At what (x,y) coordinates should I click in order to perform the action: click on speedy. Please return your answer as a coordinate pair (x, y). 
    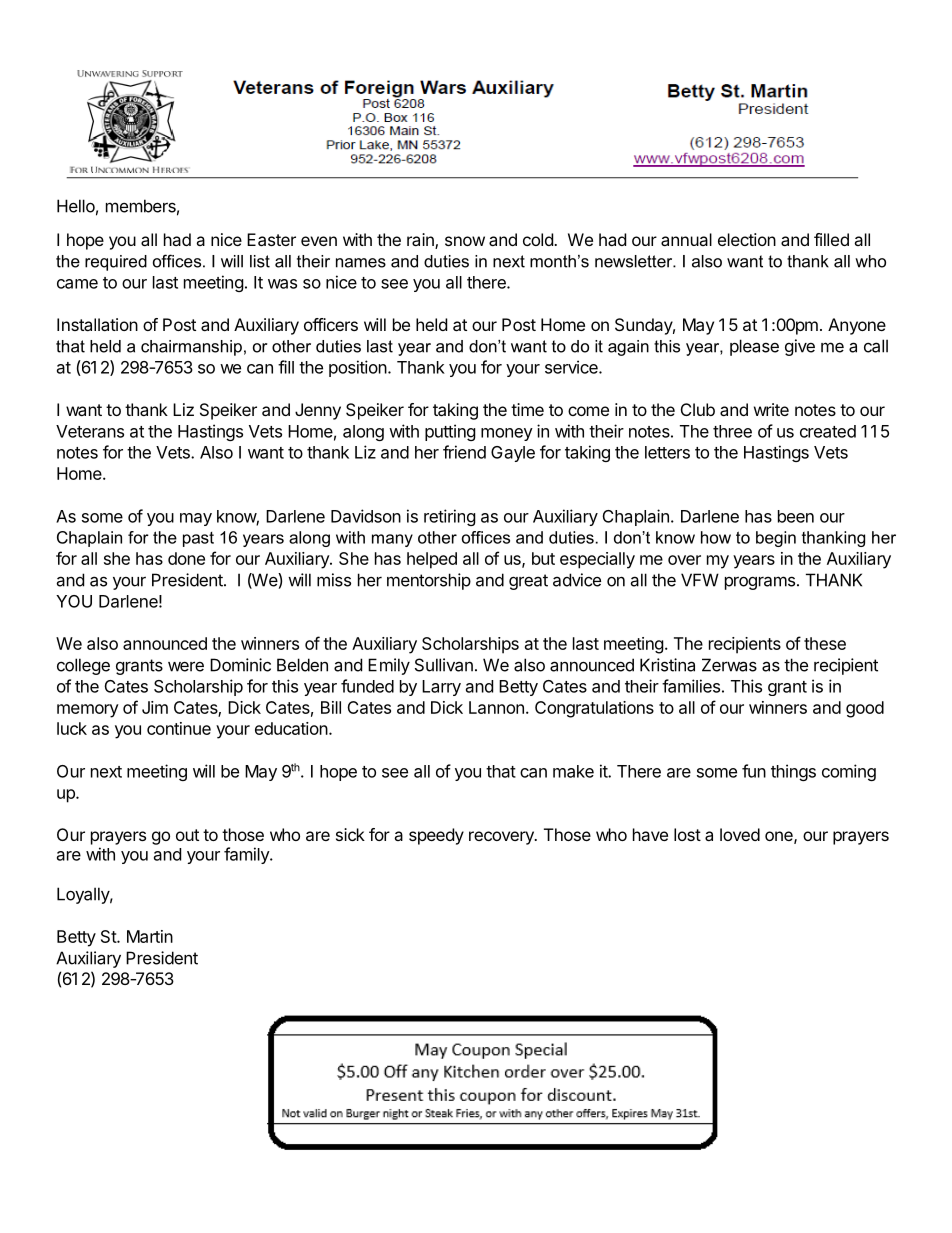
    Looking at the image, I should click on (436, 836).
